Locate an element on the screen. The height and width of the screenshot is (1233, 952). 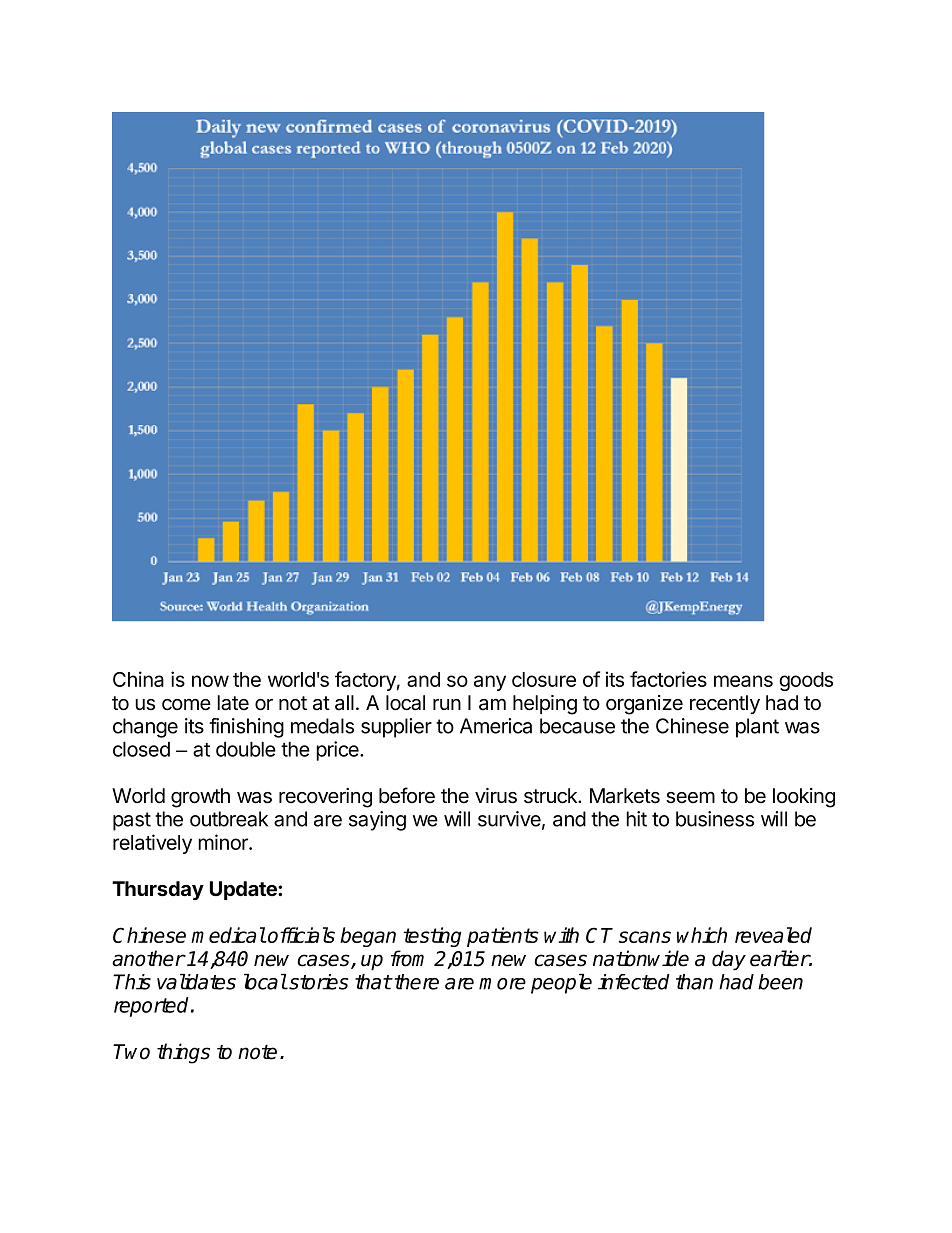
means is located at coordinates (743, 681).
